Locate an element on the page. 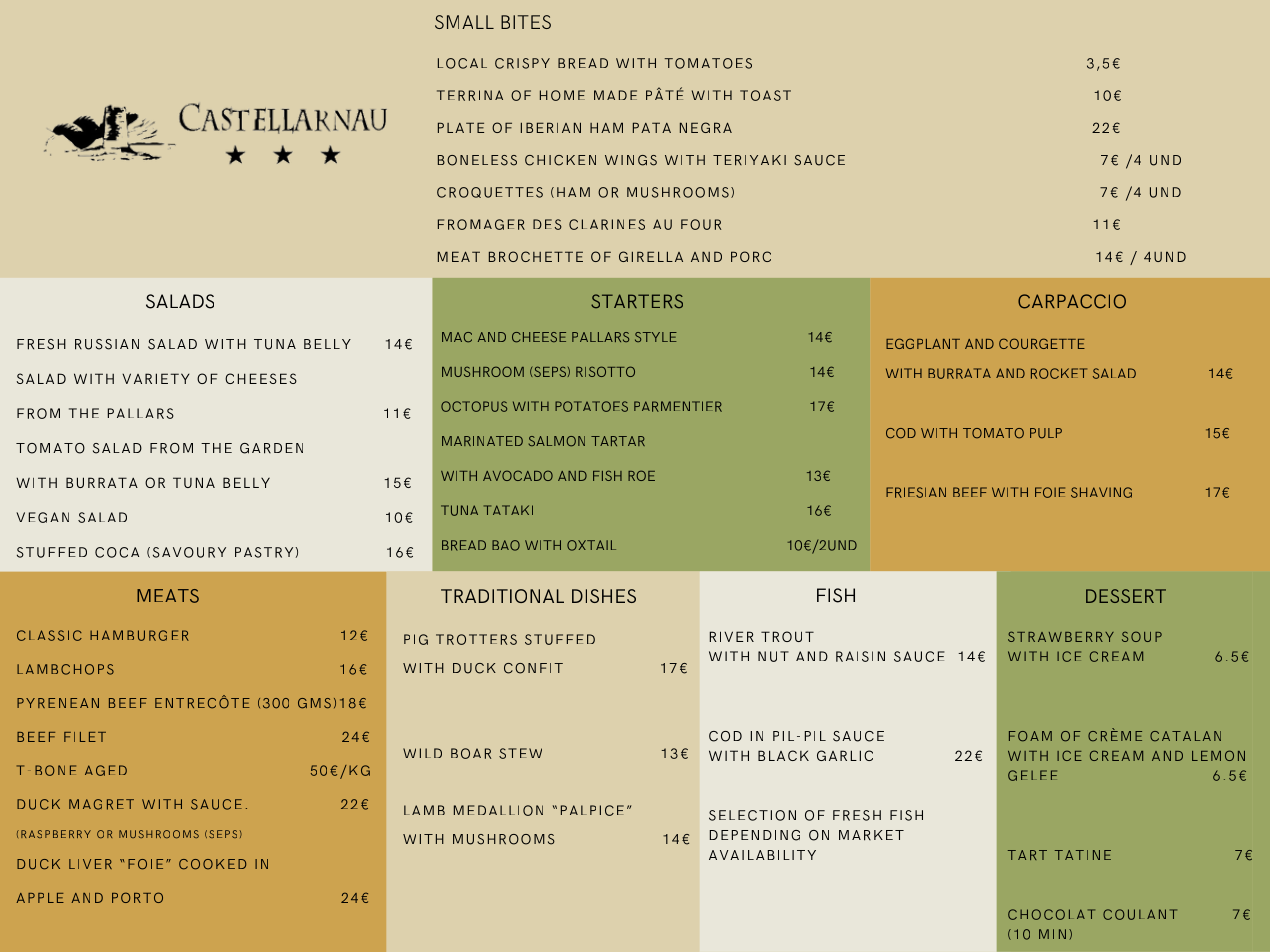 The width and height of the page is (1270, 952). CRISPY is located at coordinates (522, 63).
